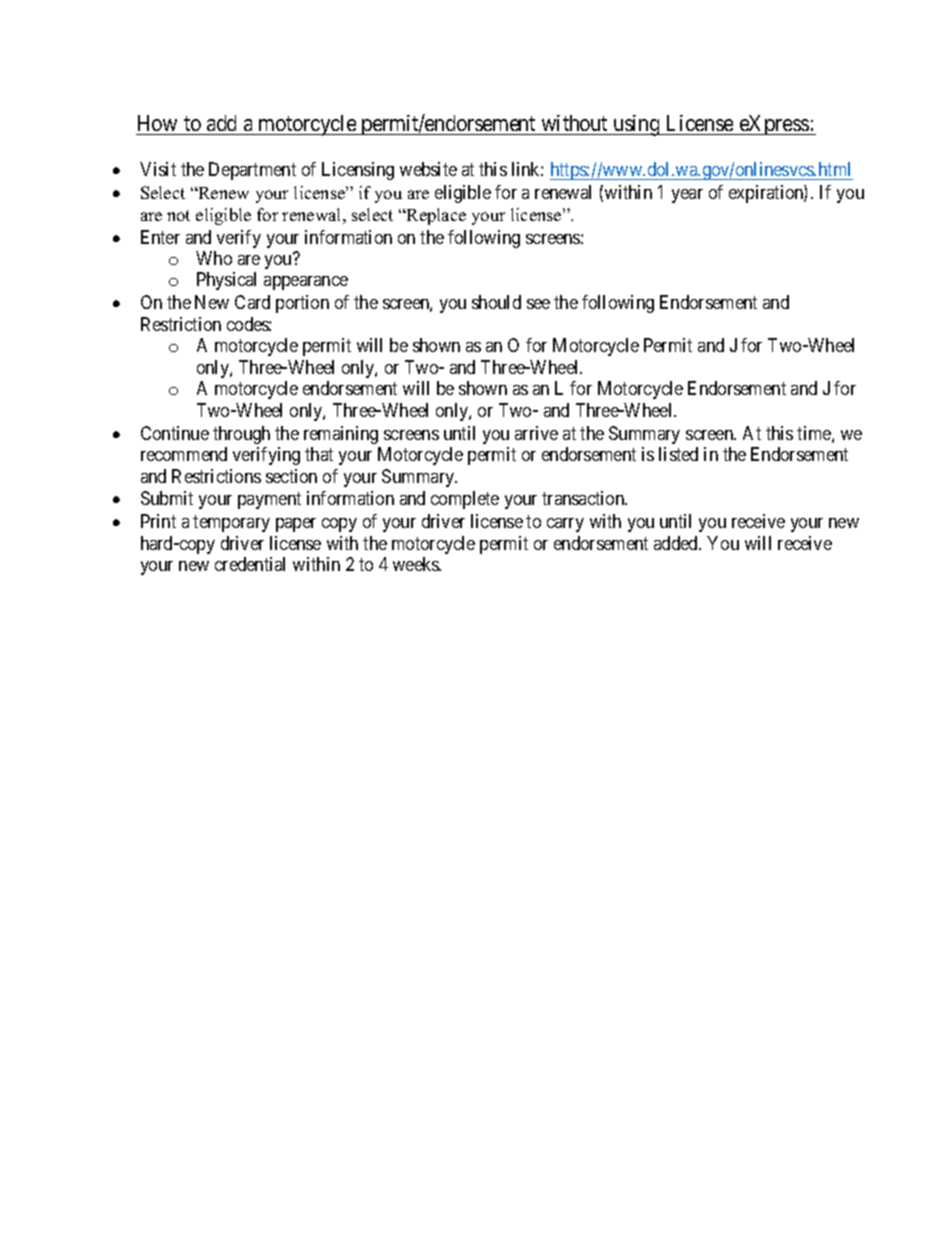 The image size is (952, 1233). Describe the element at coordinates (636, 125) in the page. I see `using` at that location.
